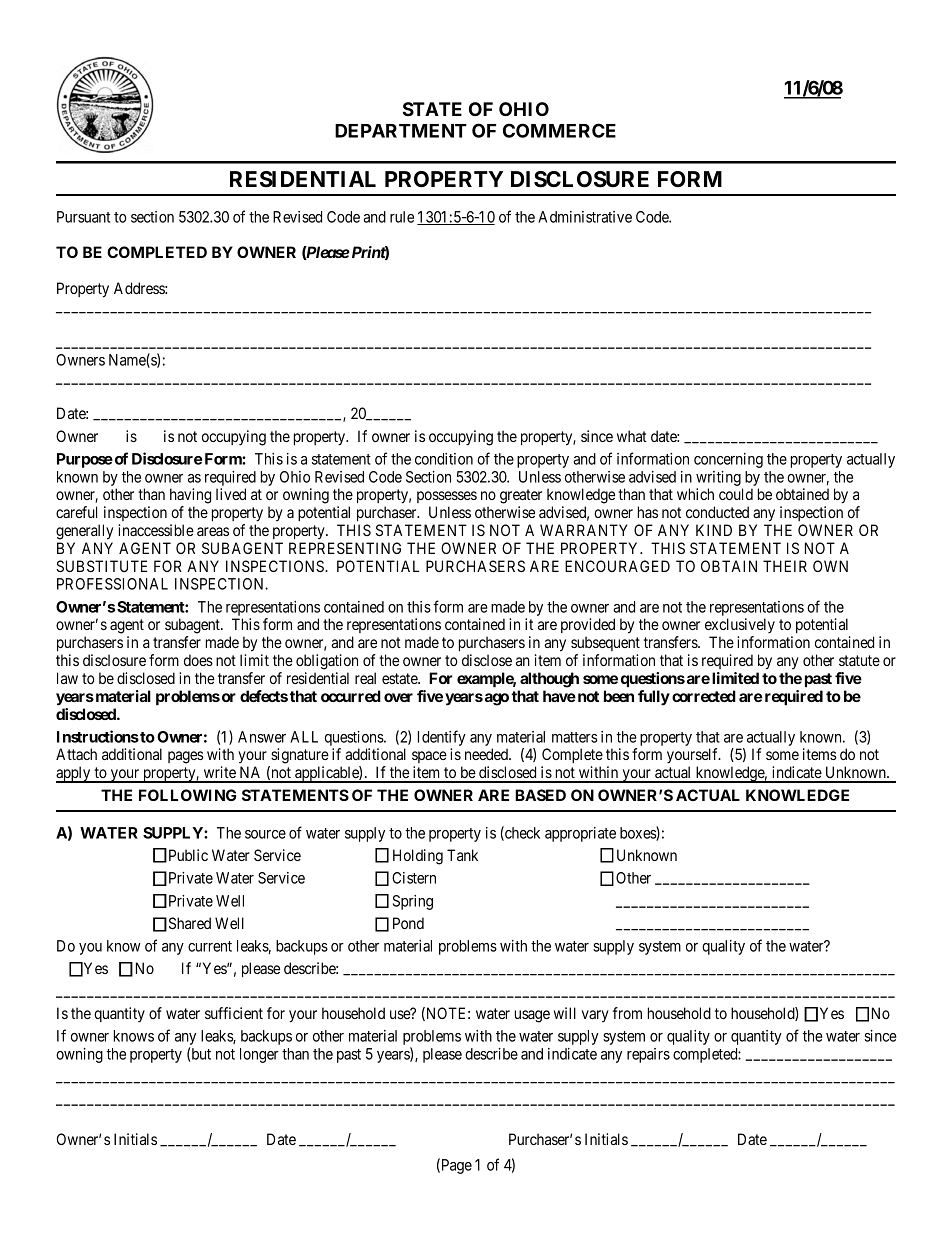 Image resolution: width=952 pixels, height=1233 pixels. What do you see at coordinates (585, 217) in the image?
I see `Administrative` at bounding box center [585, 217].
